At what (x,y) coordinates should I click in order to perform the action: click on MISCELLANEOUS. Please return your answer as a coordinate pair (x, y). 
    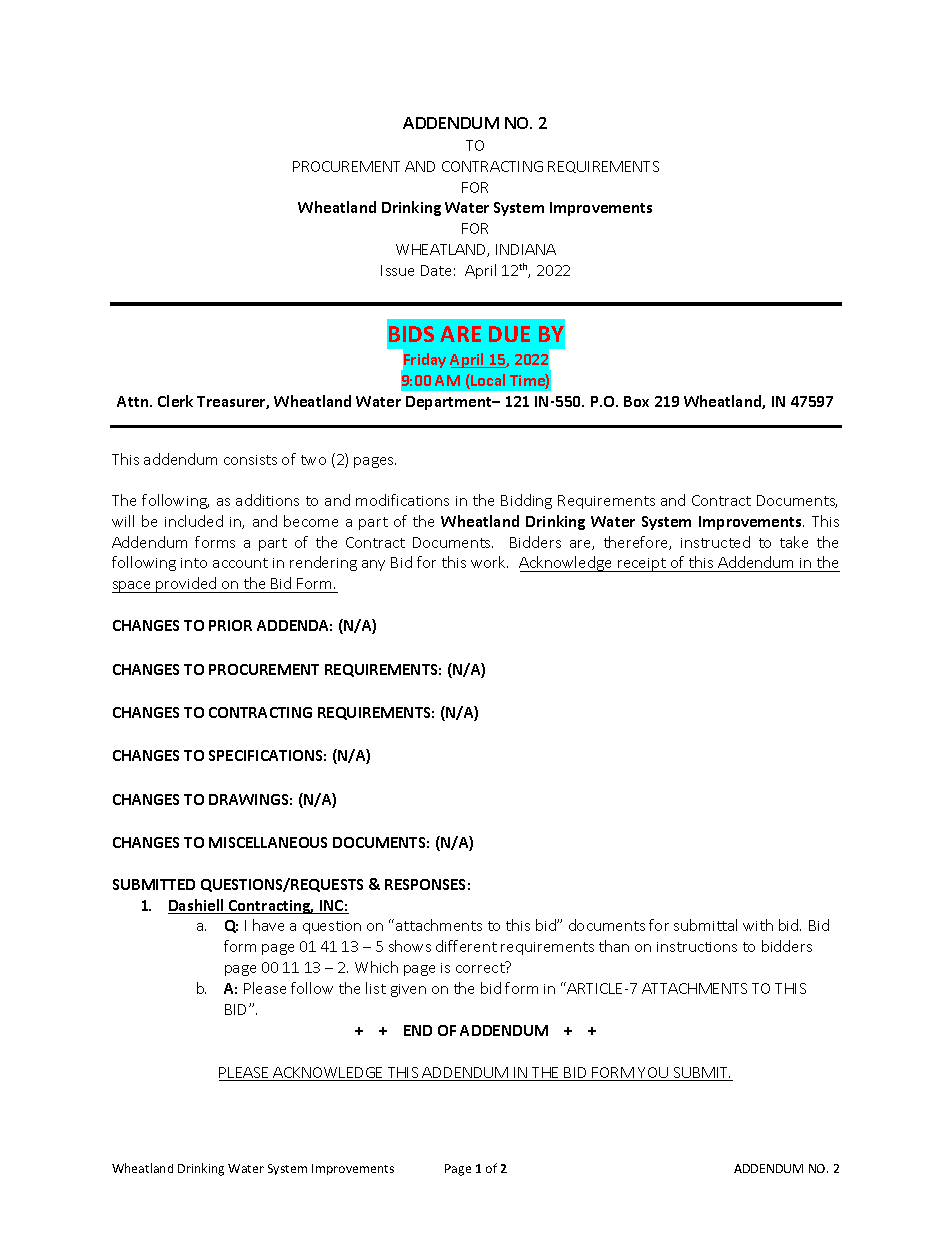
    Looking at the image, I should click on (268, 842).
